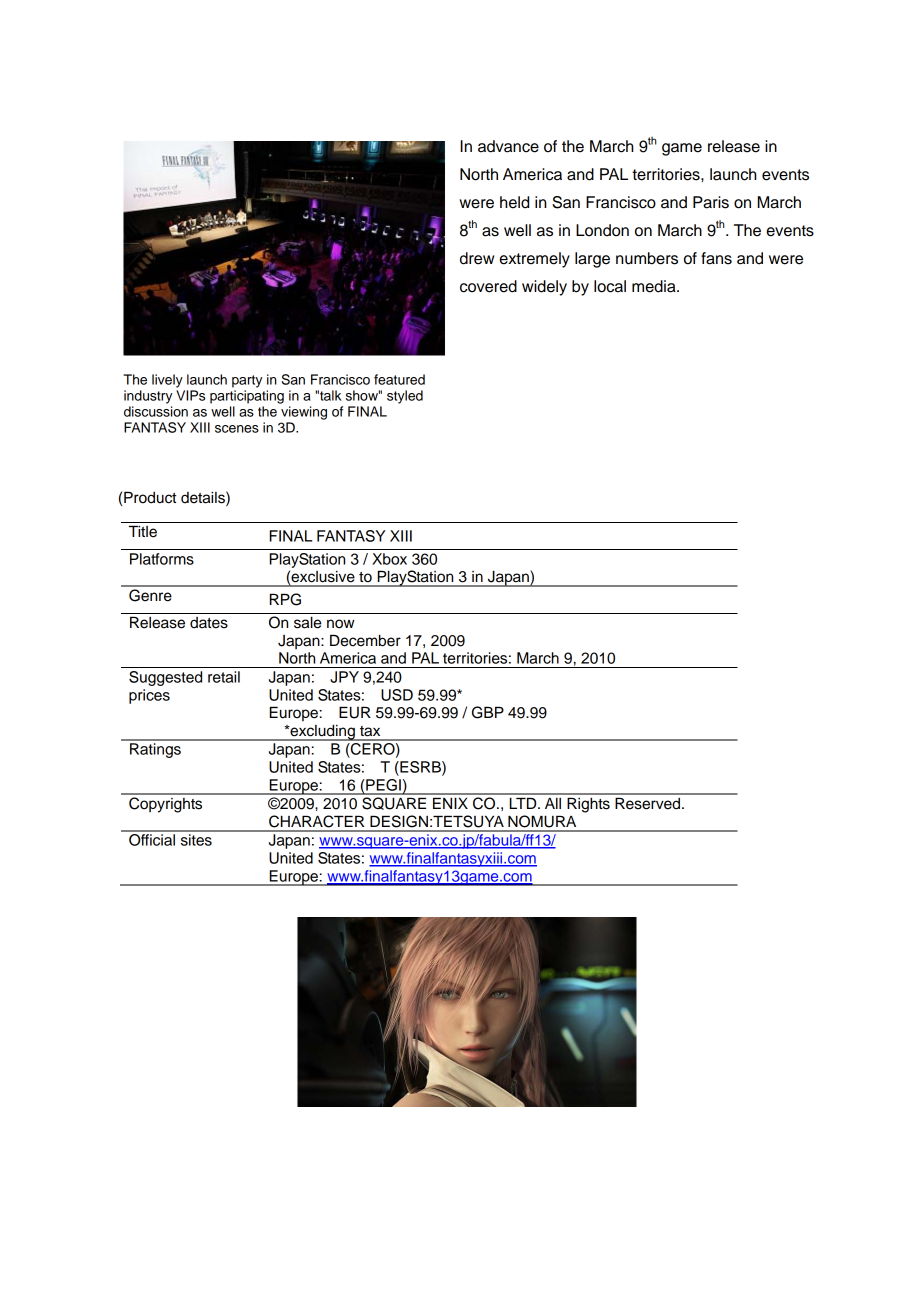 The width and height of the document is (924, 1308). Describe the element at coordinates (389, 559) in the document. I see `Xbox` at that location.
